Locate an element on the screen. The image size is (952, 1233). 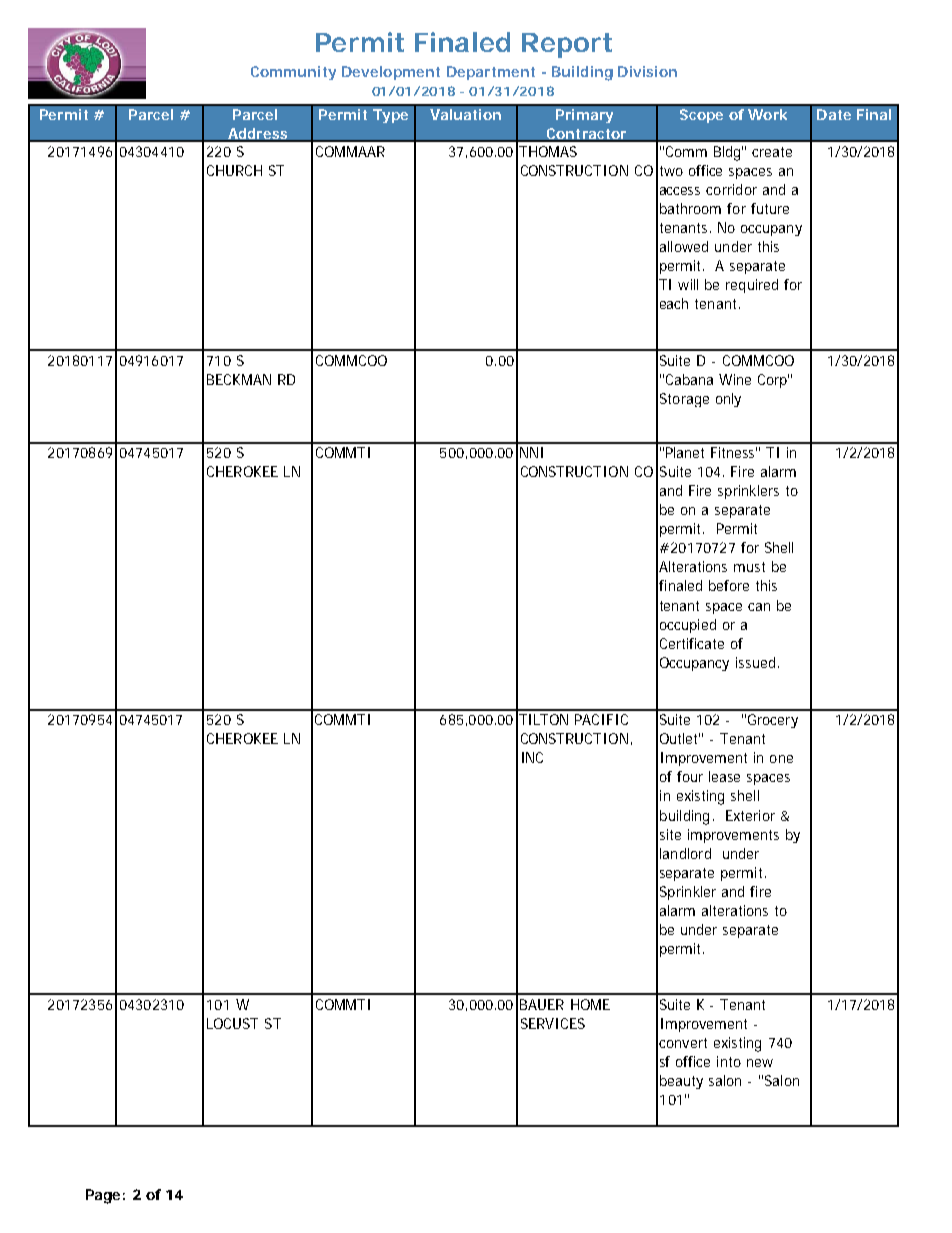
Work is located at coordinates (767, 114).
